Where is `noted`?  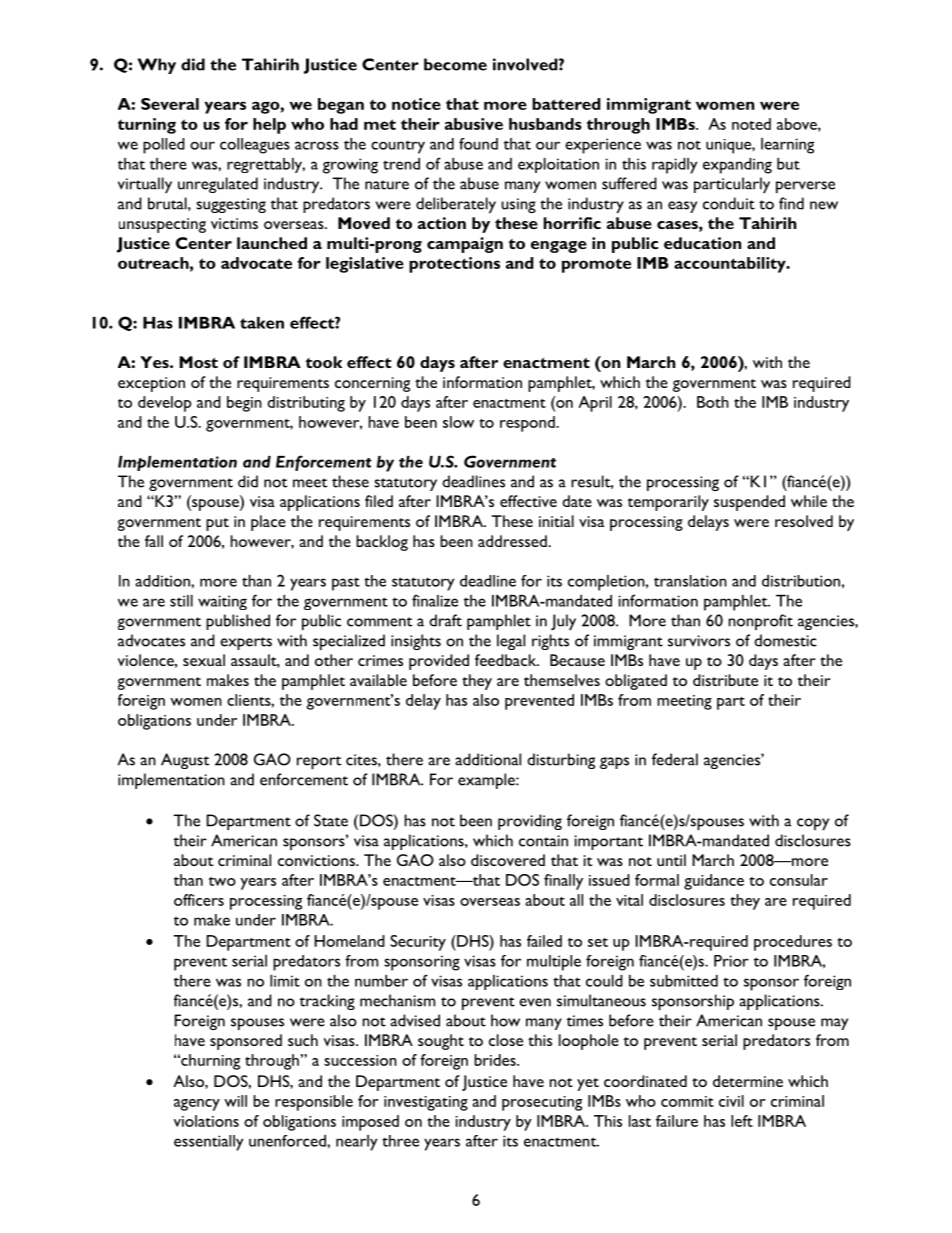
noted is located at coordinates (751, 124).
